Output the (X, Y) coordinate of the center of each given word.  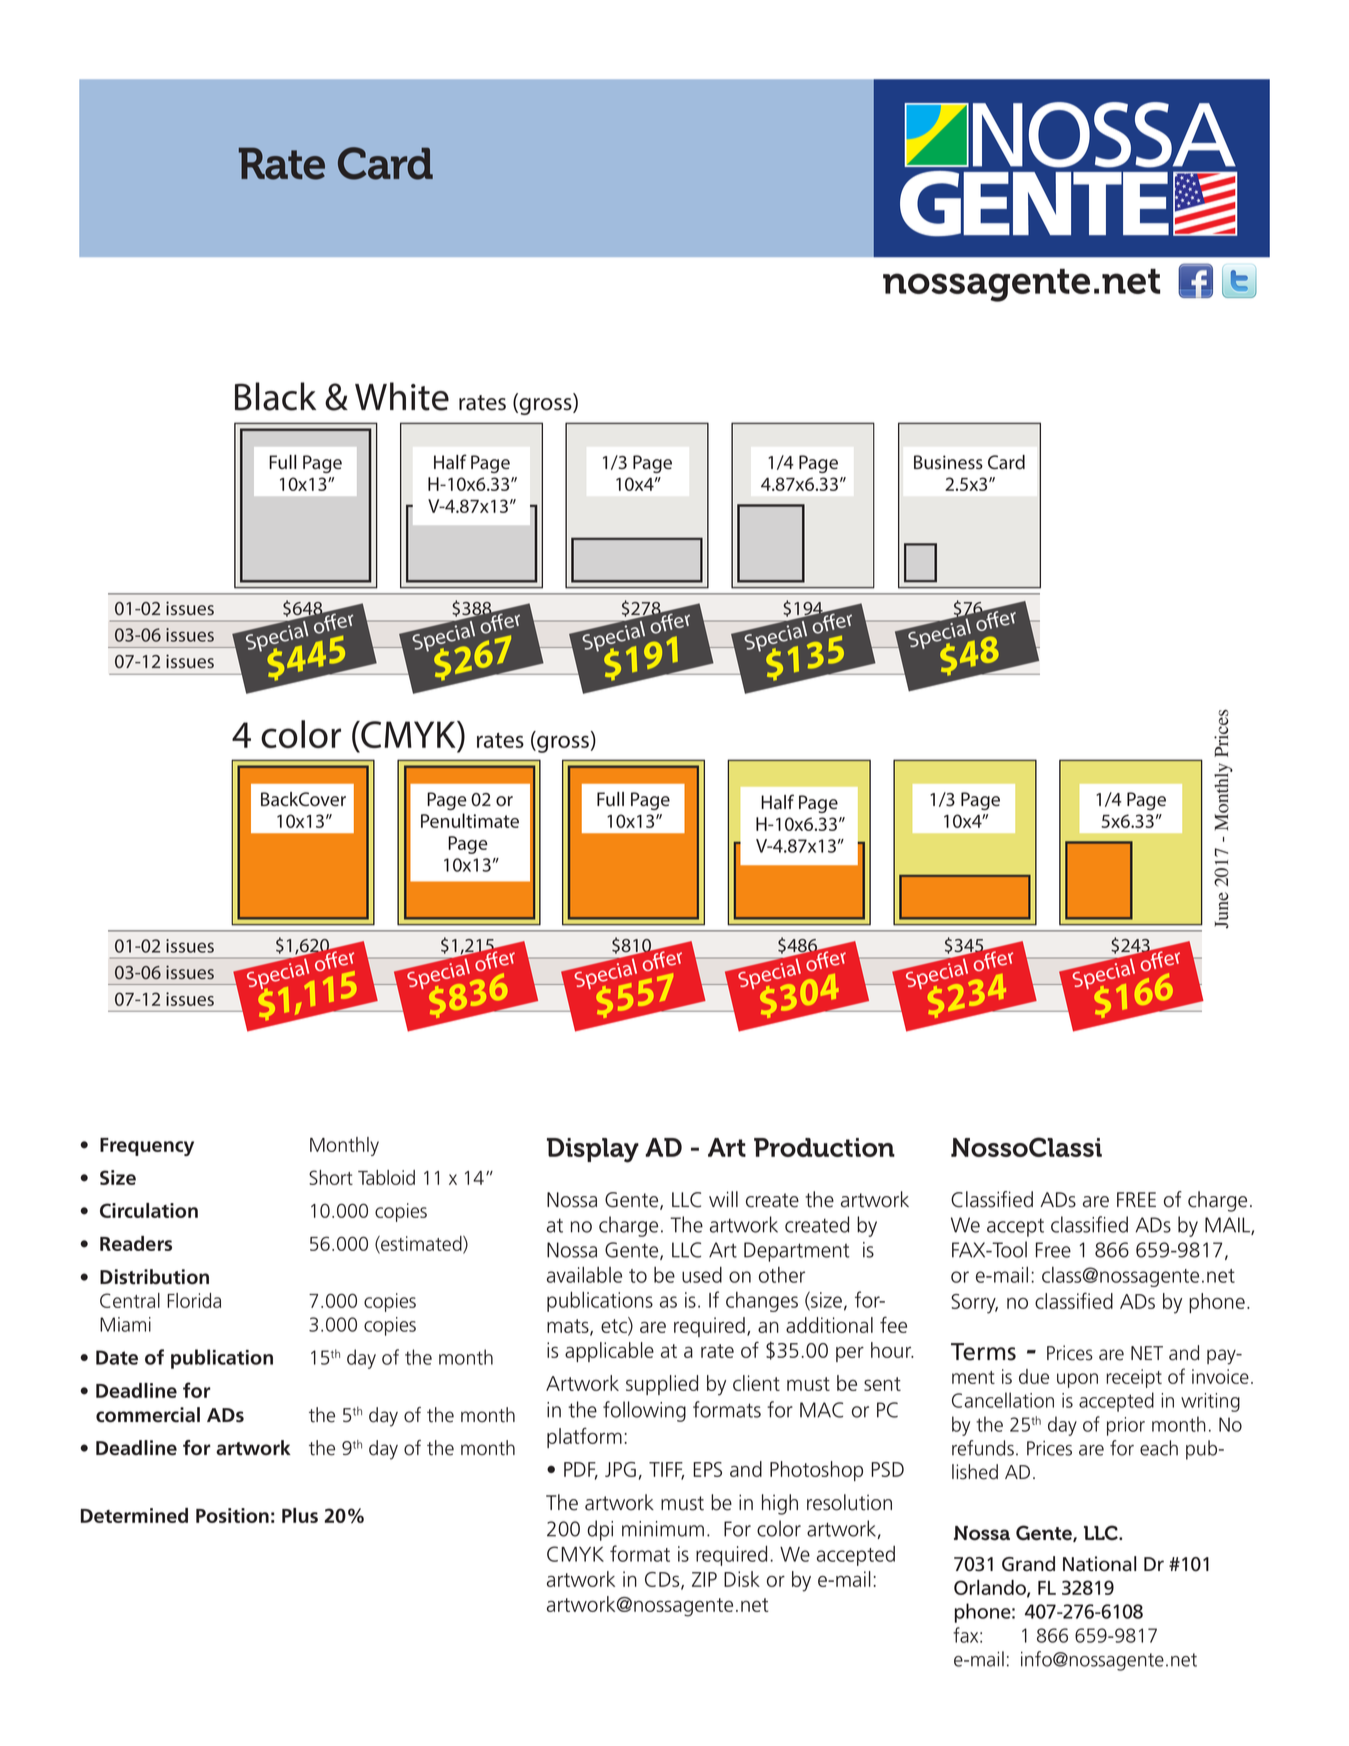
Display (593, 1150)
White (402, 396)
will (723, 1199)
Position (232, 1515)
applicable (609, 1352)
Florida (194, 1300)
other (782, 1275)
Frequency (147, 1147)
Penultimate (470, 820)
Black (275, 396)
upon (1077, 1380)
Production (824, 1147)
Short (331, 1177)
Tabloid (386, 1177)
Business (948, 462)
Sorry (974, 1304)
